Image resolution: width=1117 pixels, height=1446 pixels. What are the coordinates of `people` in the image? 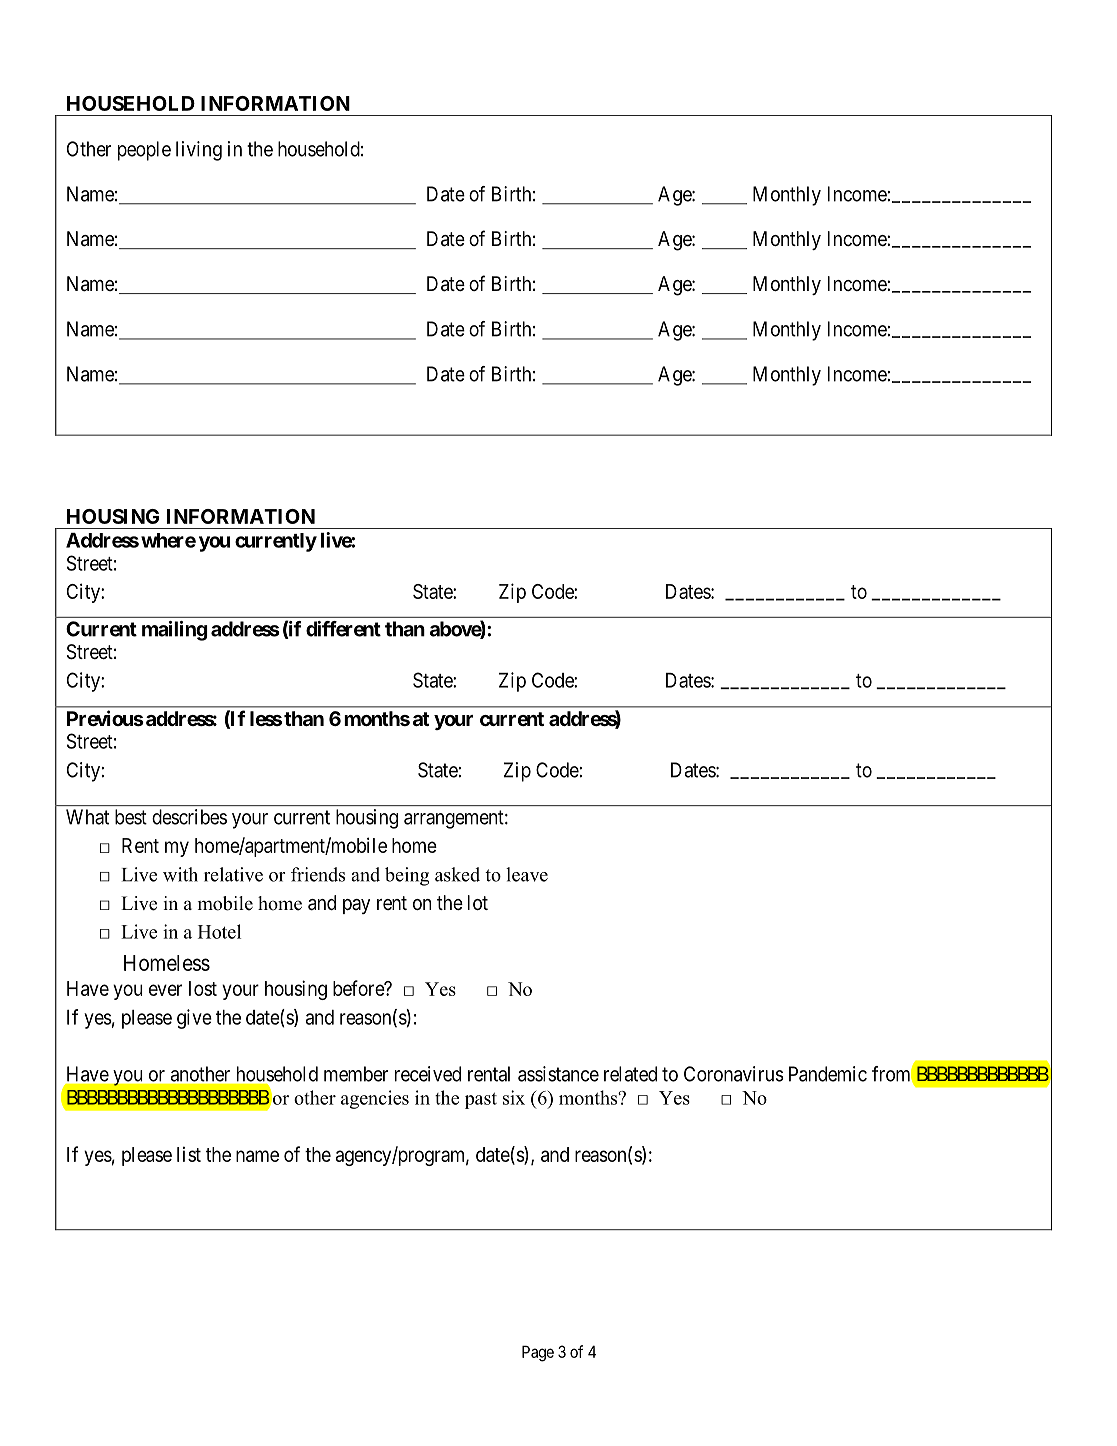 It's located at (144, 151).
